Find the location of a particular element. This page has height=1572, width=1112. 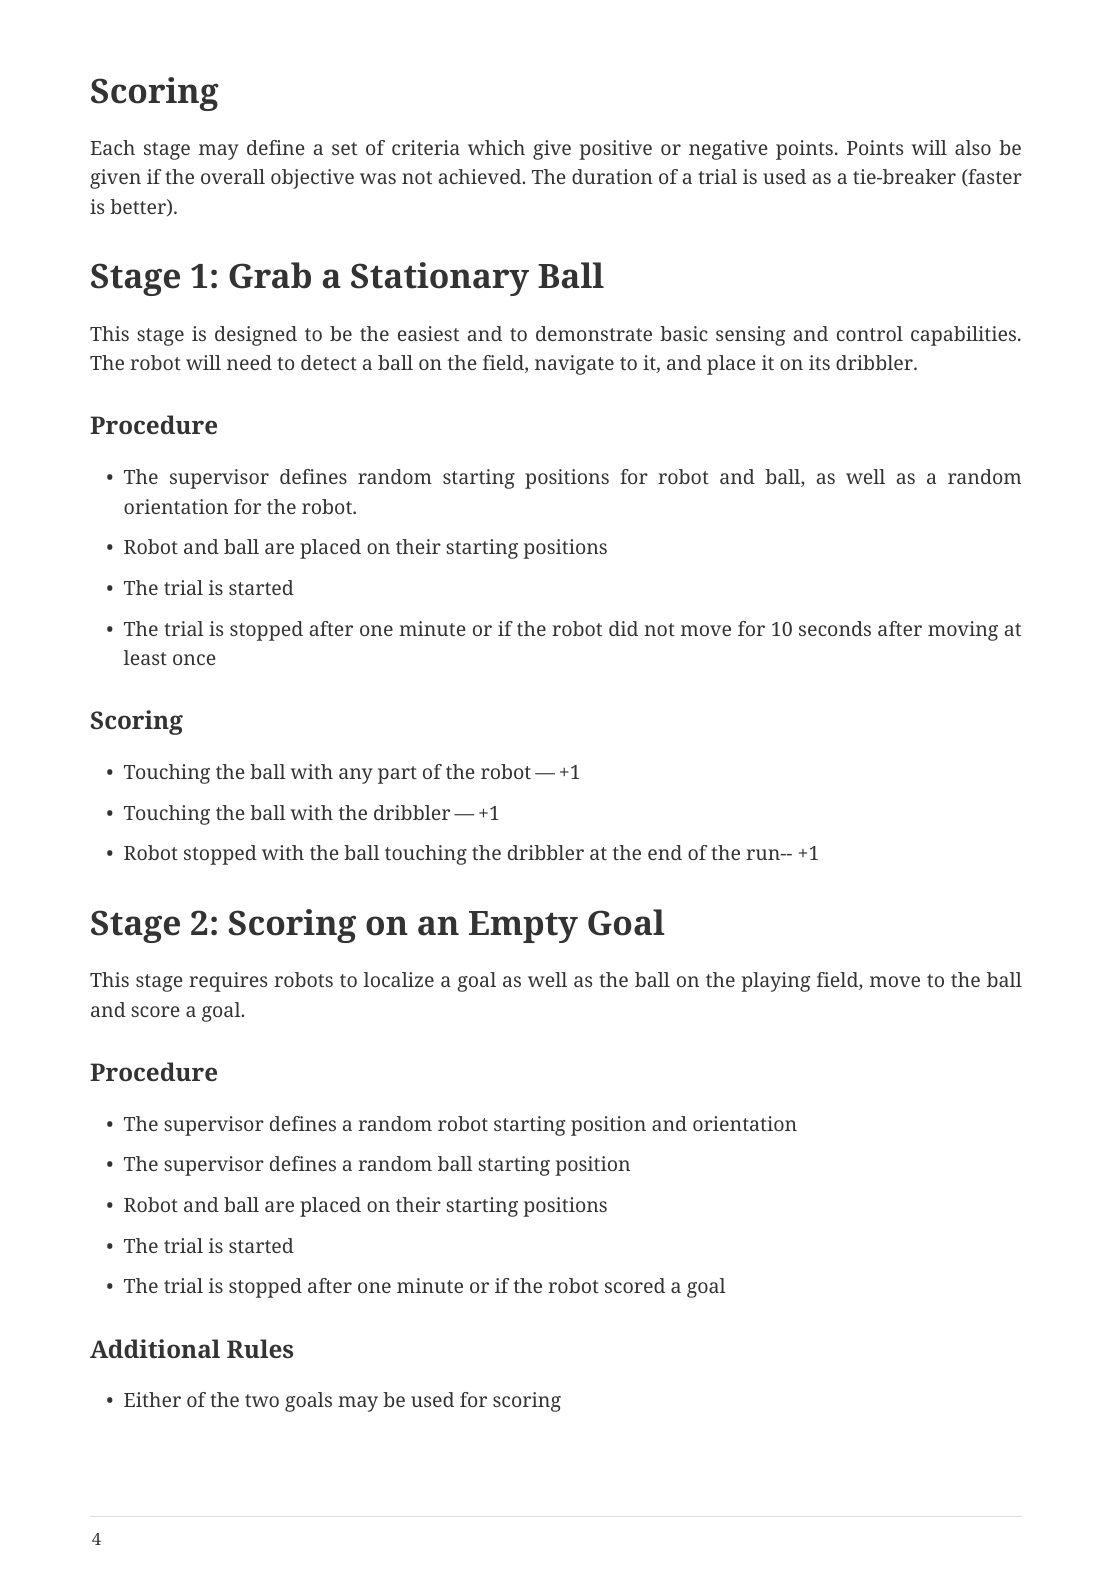

also is located at coordinates (973, 147).
